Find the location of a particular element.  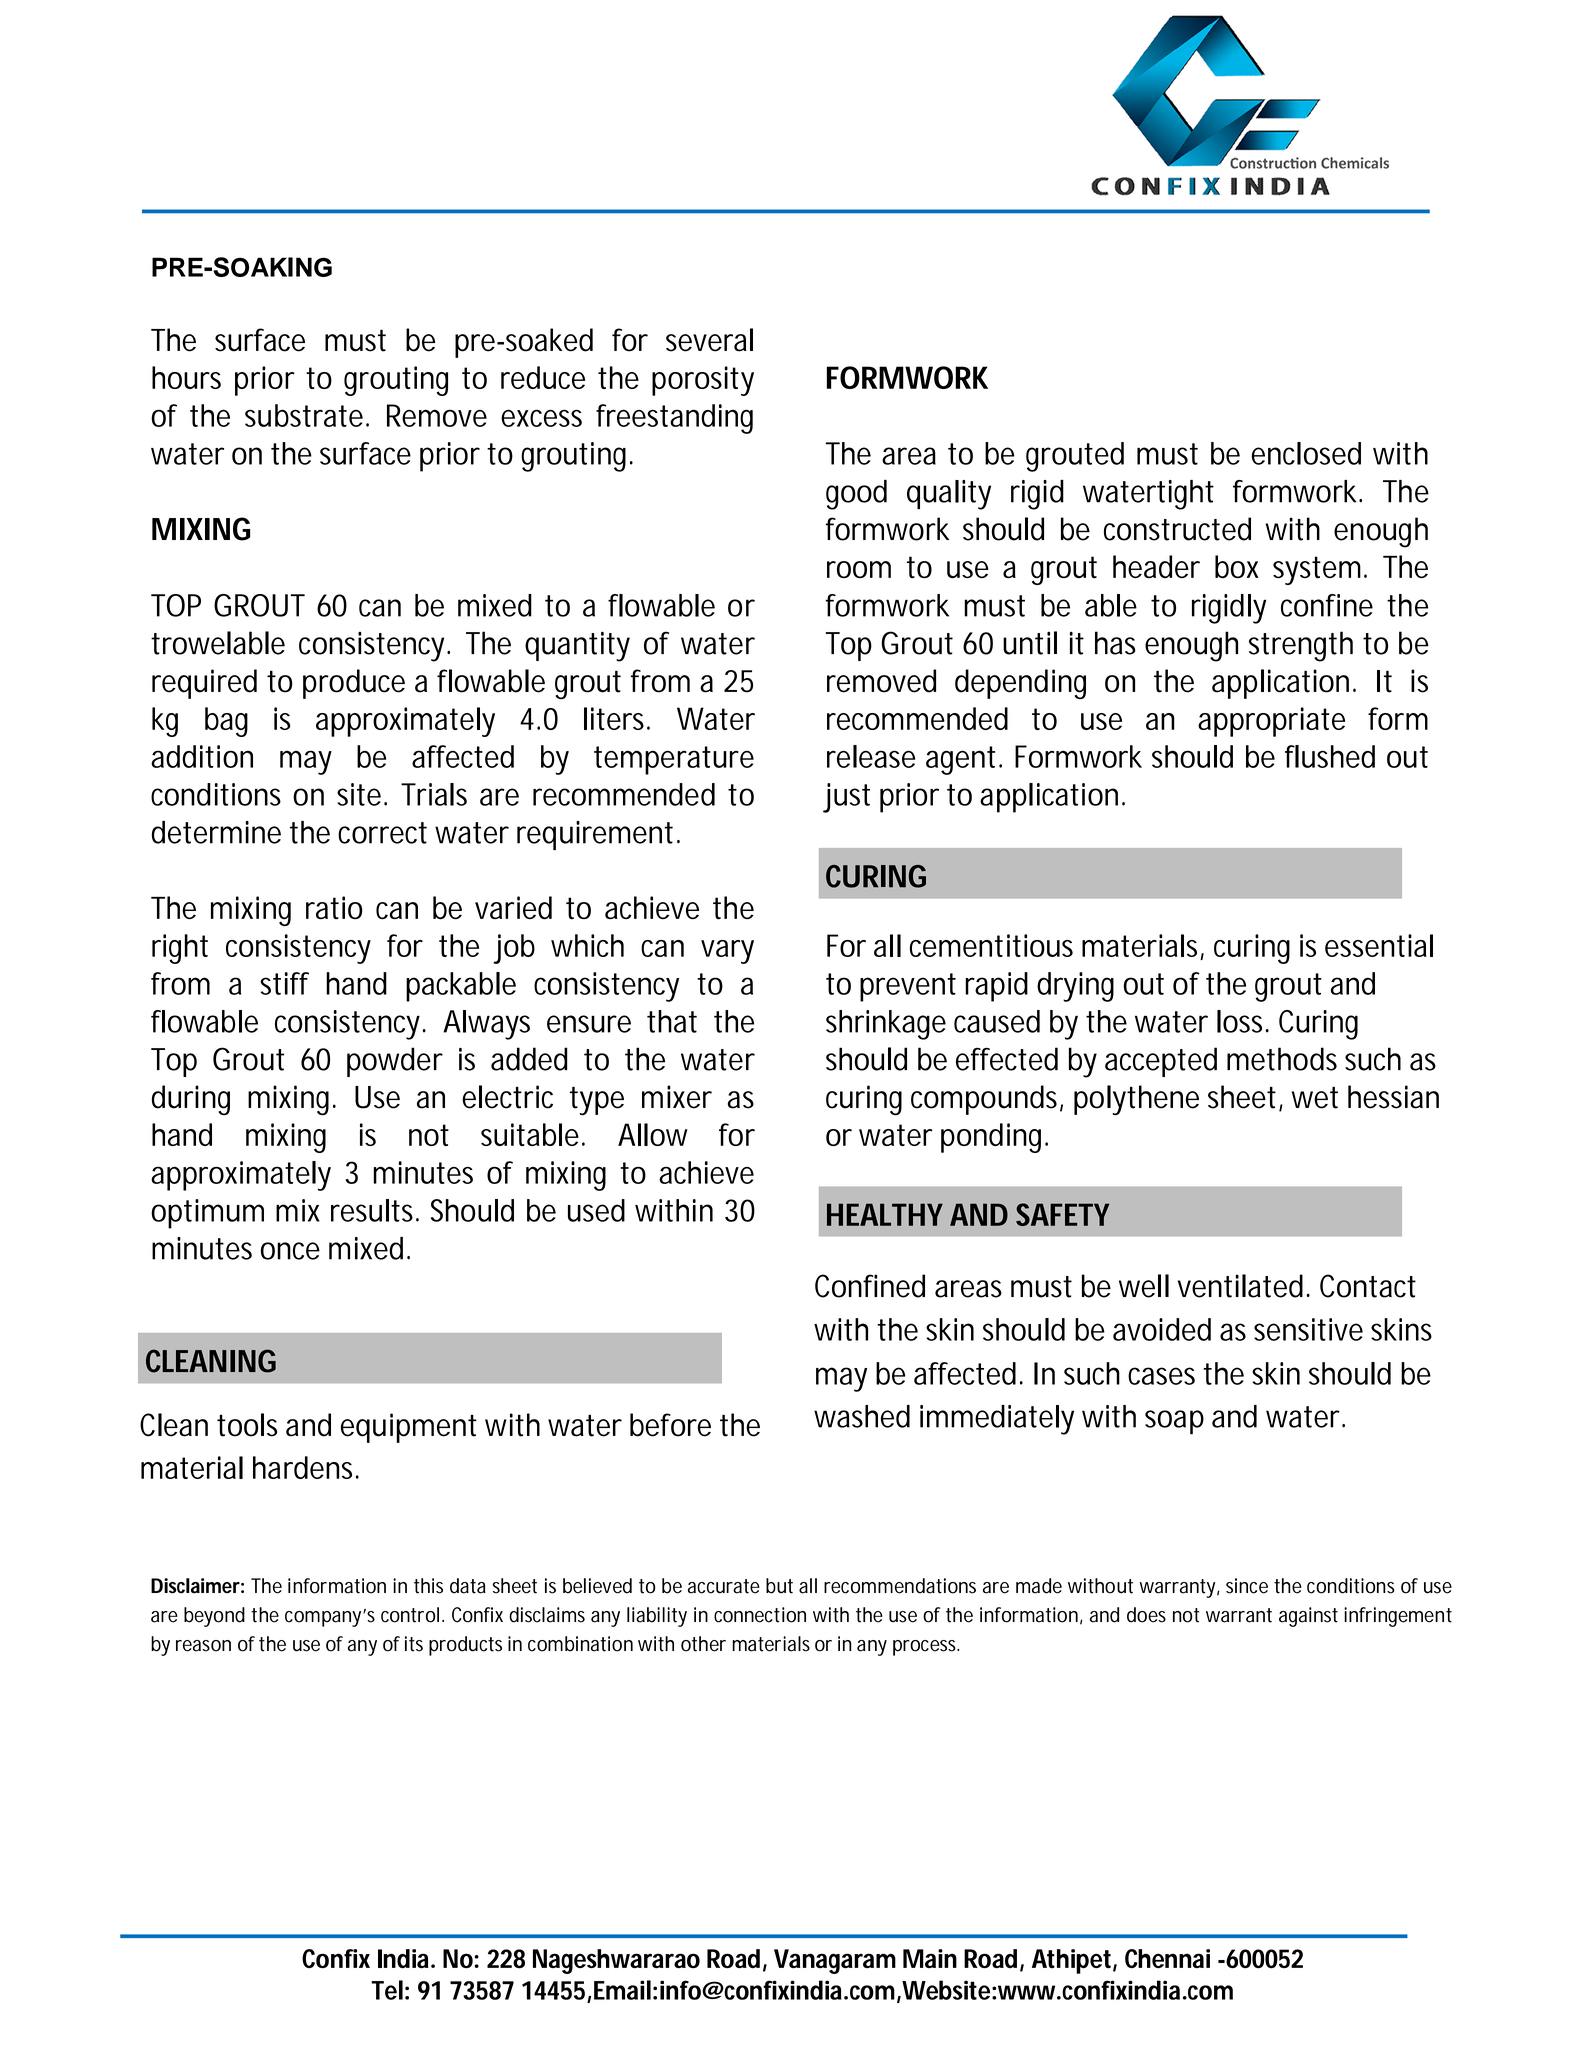

Chennai is located at coordinates (1167, 1958).
